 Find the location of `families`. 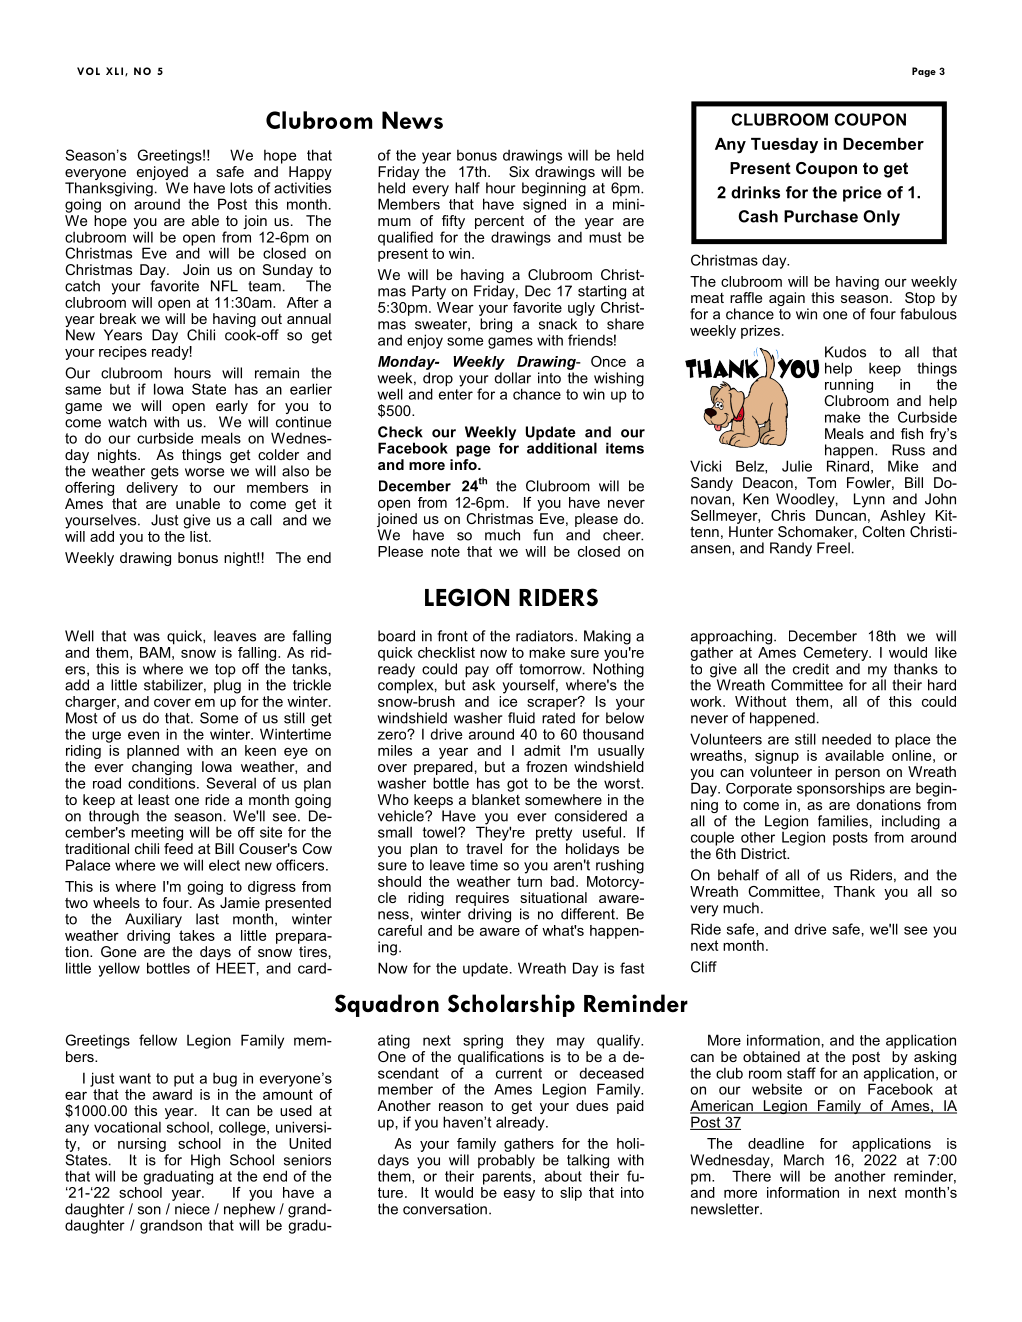

families is located at coordinates (843, 821).
